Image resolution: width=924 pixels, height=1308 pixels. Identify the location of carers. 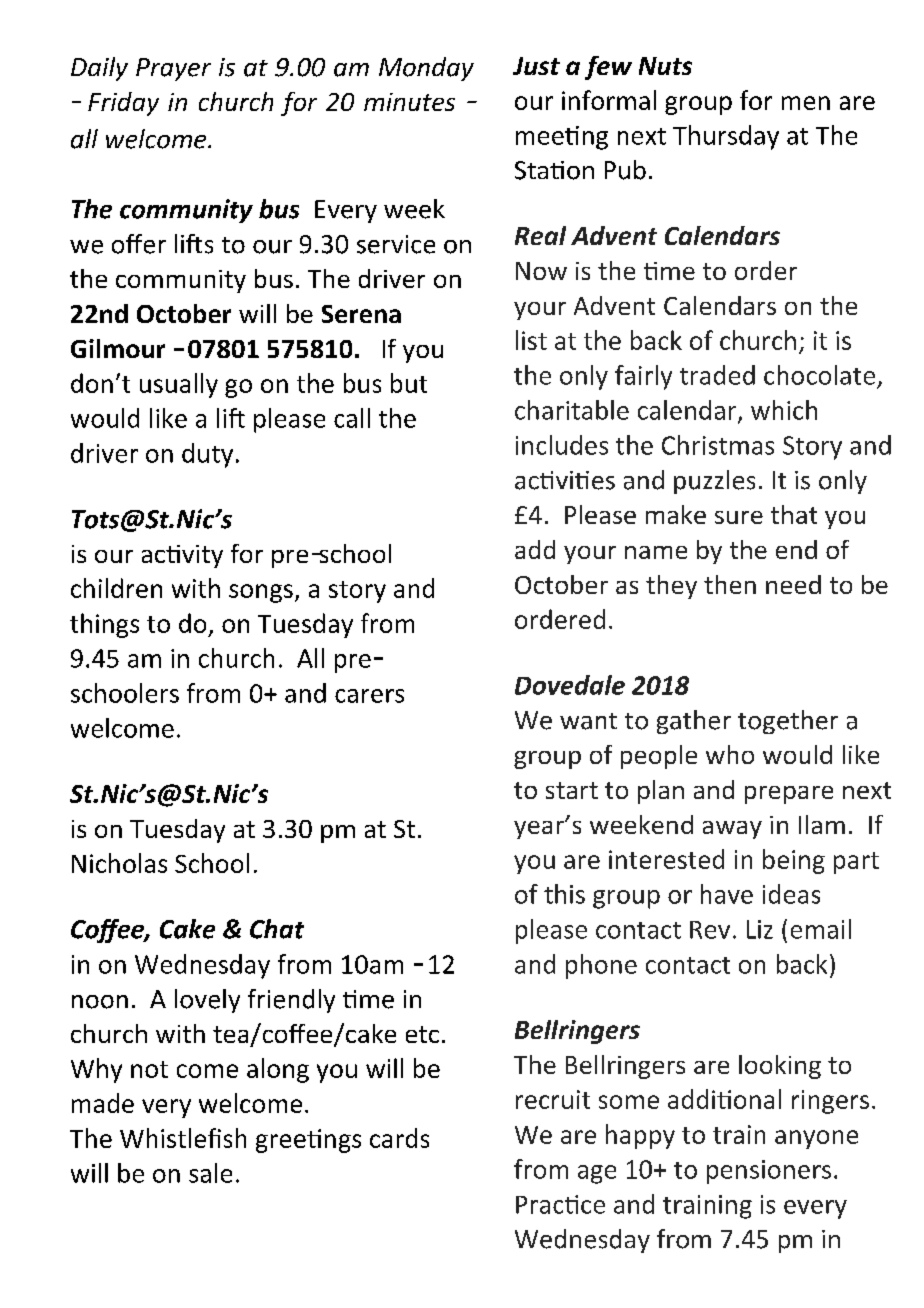
(369, 696).
